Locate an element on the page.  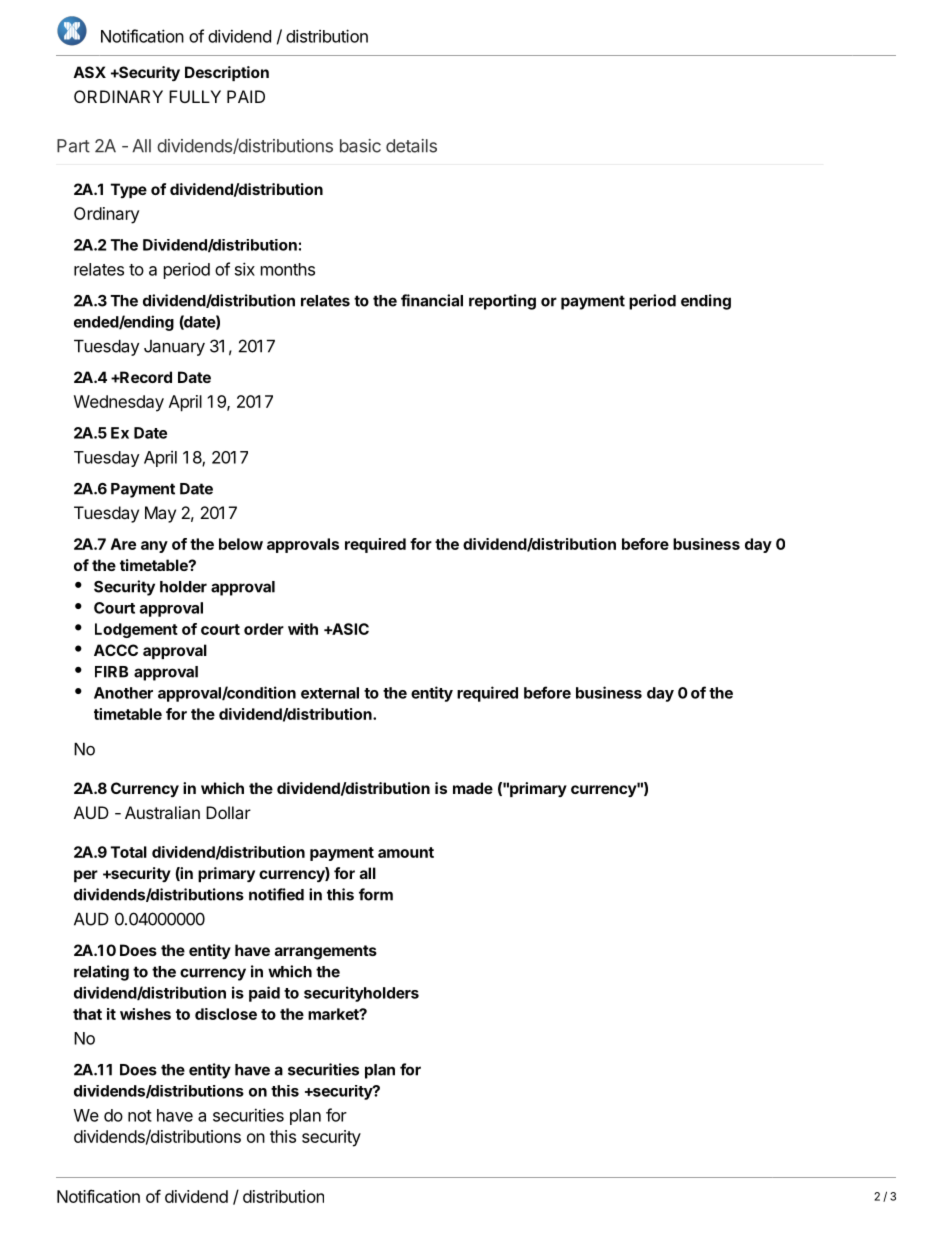
Description is located at coordinates (227, 73).
